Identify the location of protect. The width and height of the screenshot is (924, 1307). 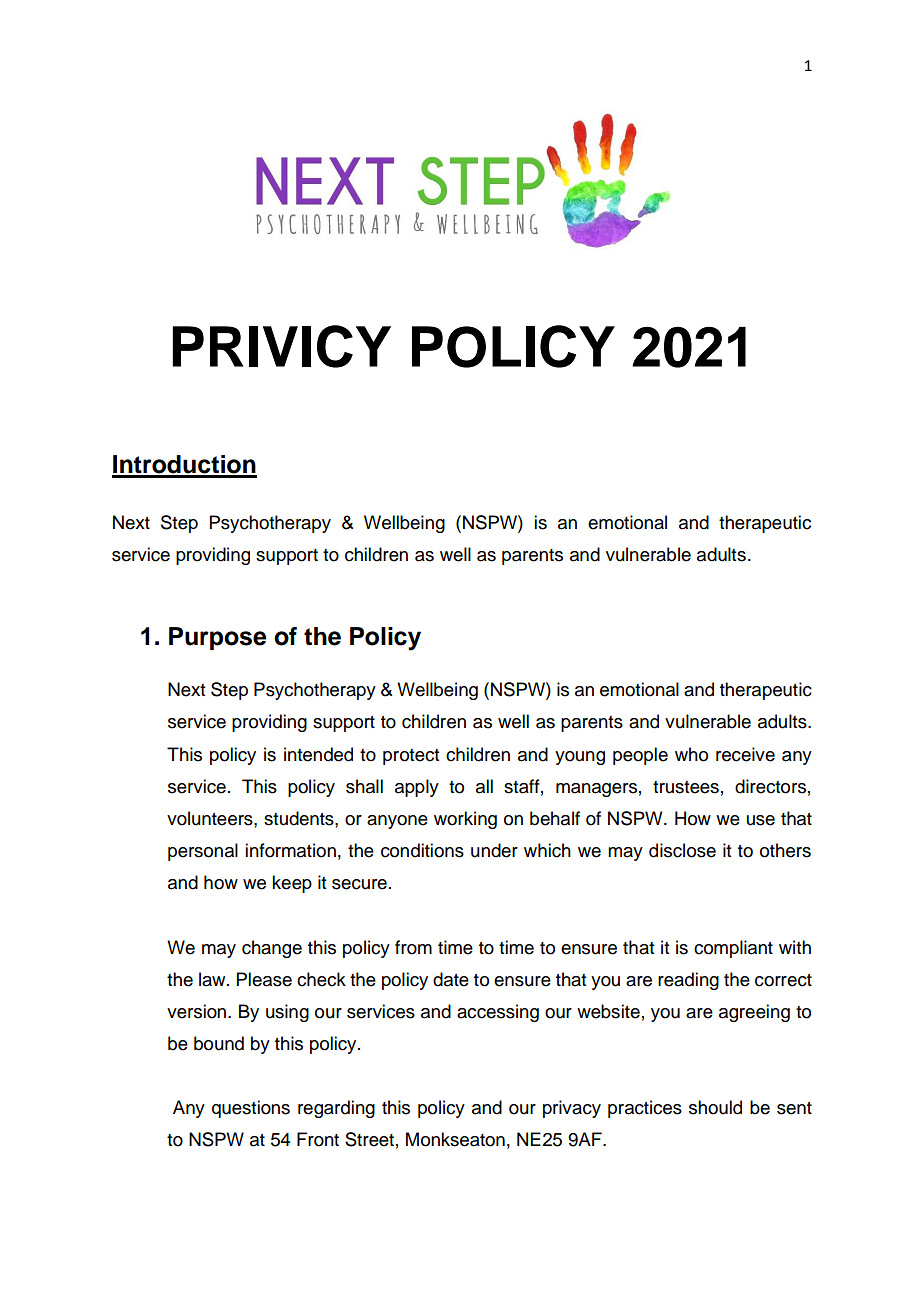
(411, 757).
